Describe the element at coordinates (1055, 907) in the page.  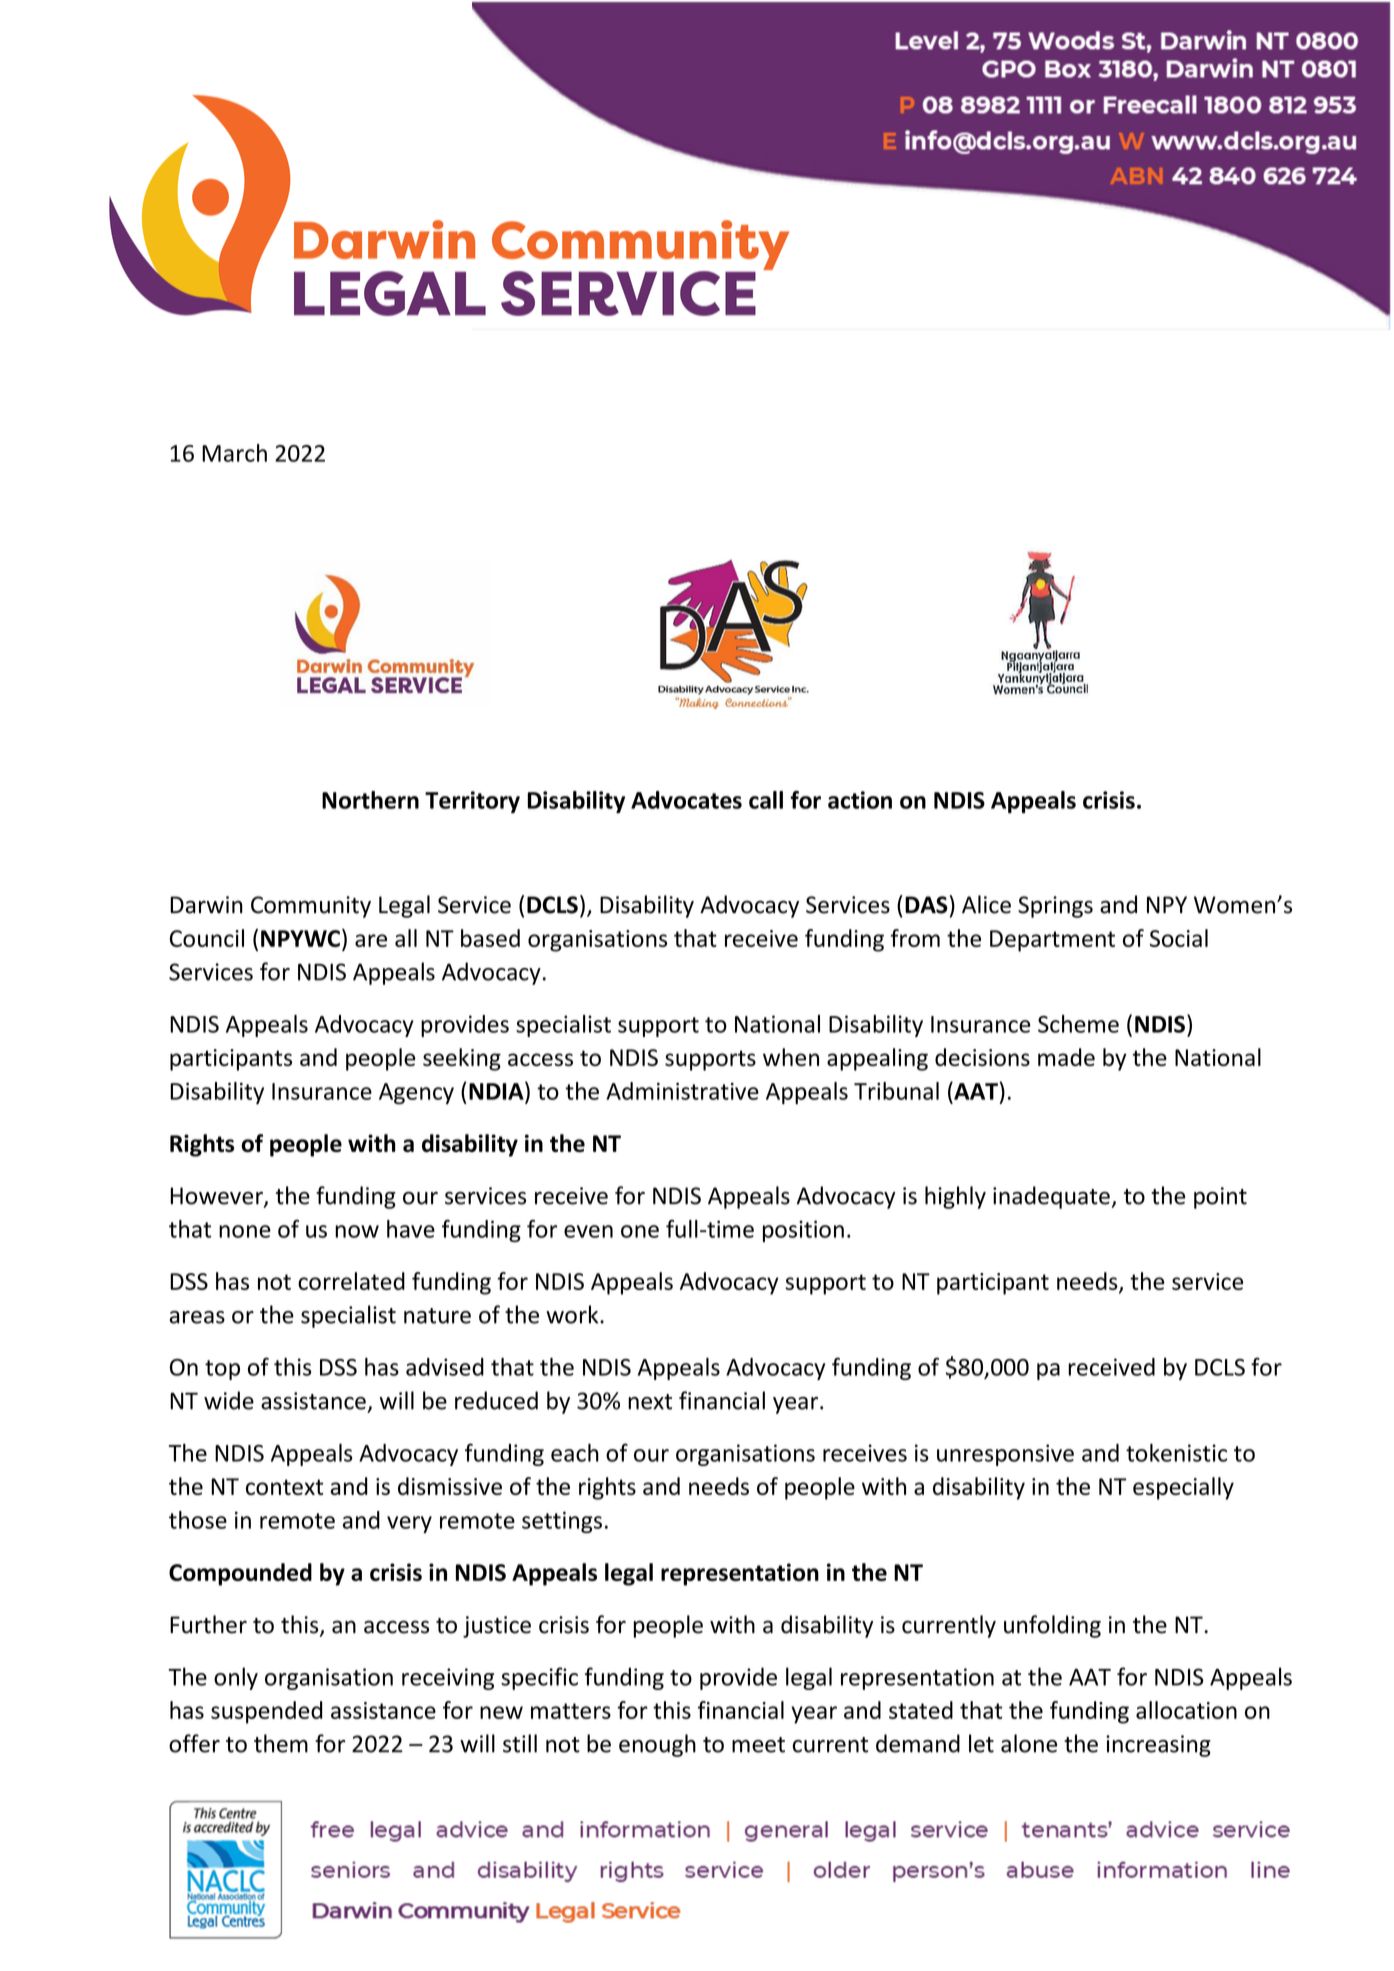
I see `Springs` at that location.
